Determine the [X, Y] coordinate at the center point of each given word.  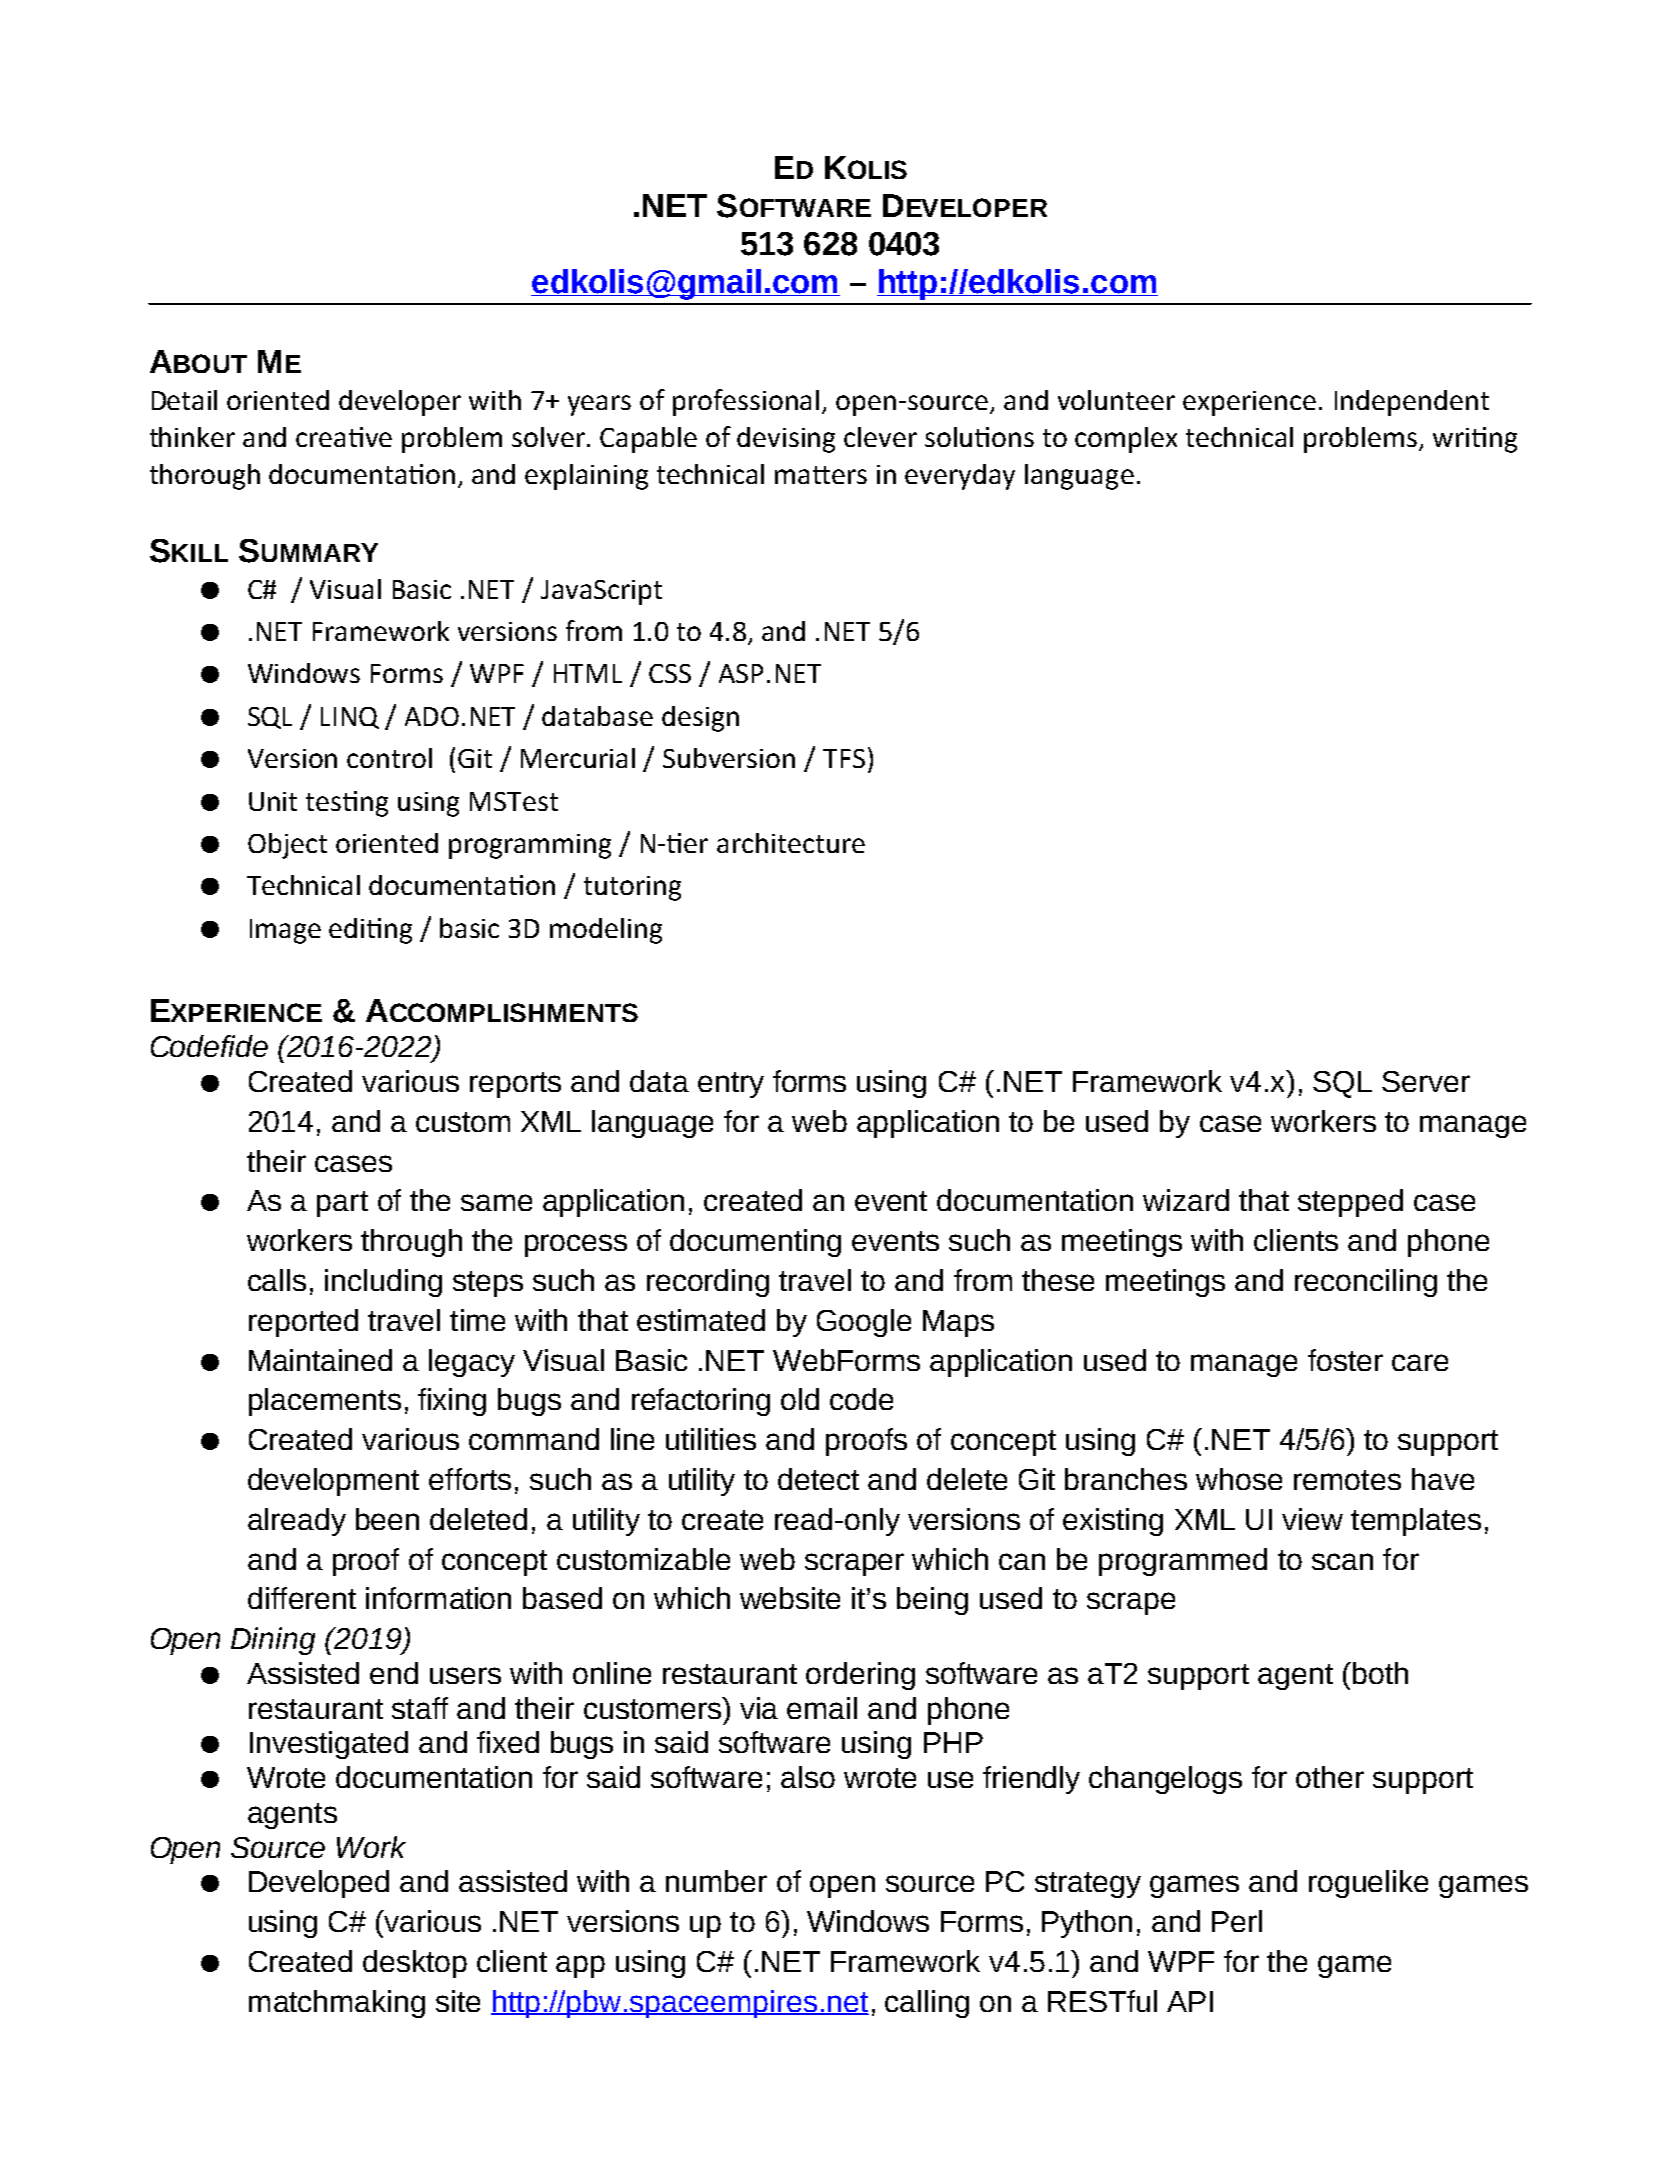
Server [1426, 1081]
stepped [1350, 1203]
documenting [755, 1243]
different [302, 1598]
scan [1342, 1561]
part [342, 1204]
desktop [415, 1964]
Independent [1412, 403]
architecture [791, 843]
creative [344, 437]
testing [347, 804]
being [932, 1601]
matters [821, 475]
